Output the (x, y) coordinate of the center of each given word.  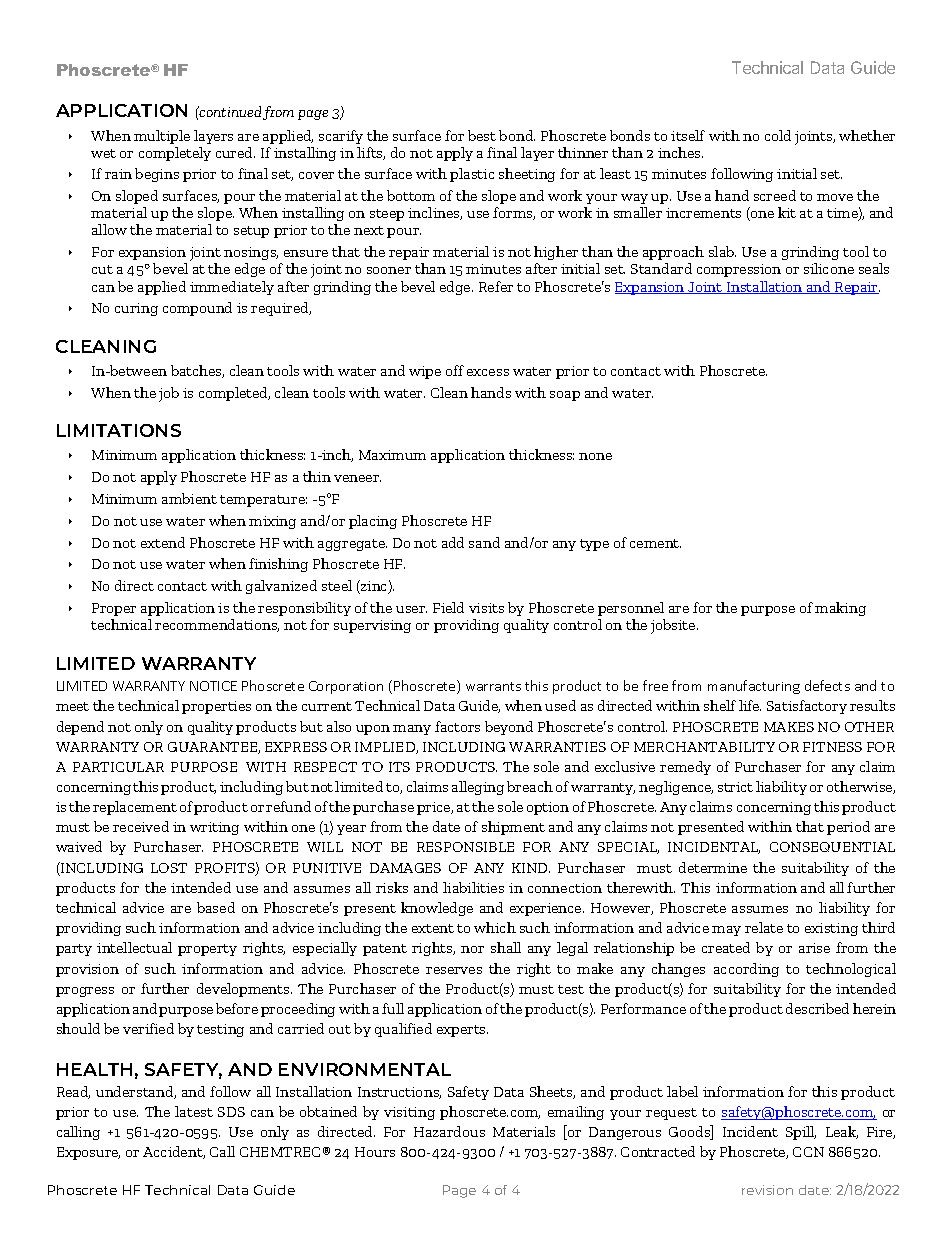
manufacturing (754, 687)
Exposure (88, 1153)
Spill (801, 1133)
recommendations (217, 625)
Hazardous (449, 1131)
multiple (162, 137)
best (482, 135)
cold (778, 135)
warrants (493, 686)
